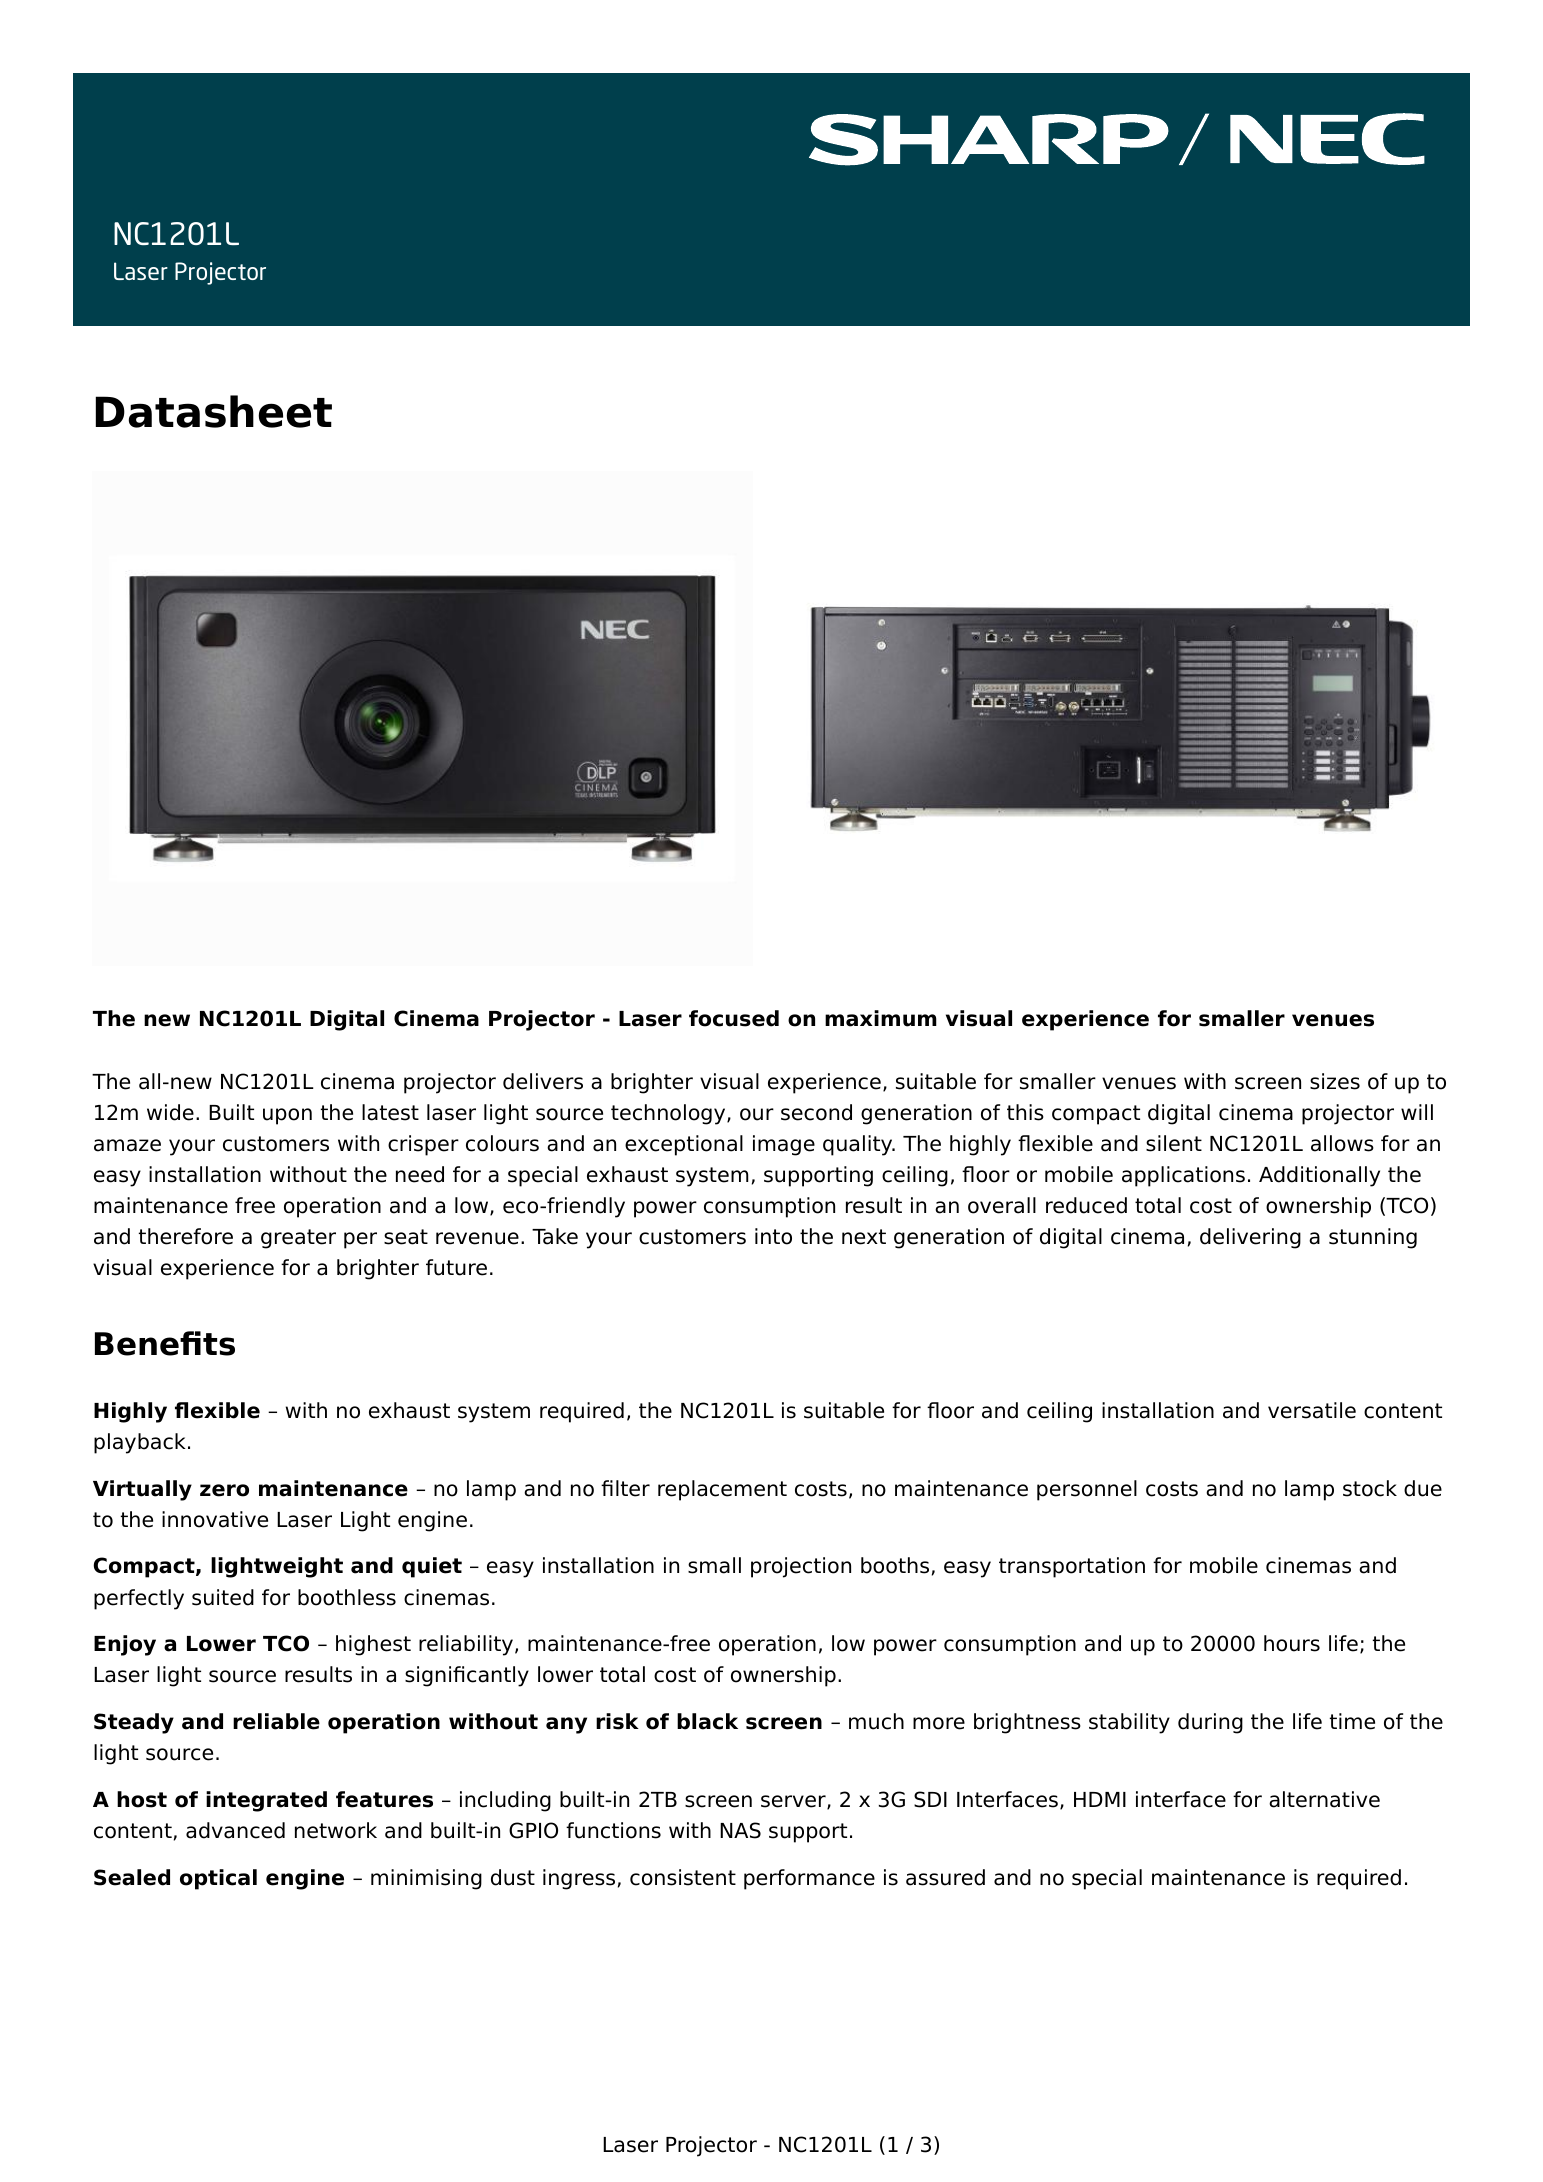  What do you see at coordinates (235, 1830) in the document?
I see `advanced` at bounding box center [235, 1830].
